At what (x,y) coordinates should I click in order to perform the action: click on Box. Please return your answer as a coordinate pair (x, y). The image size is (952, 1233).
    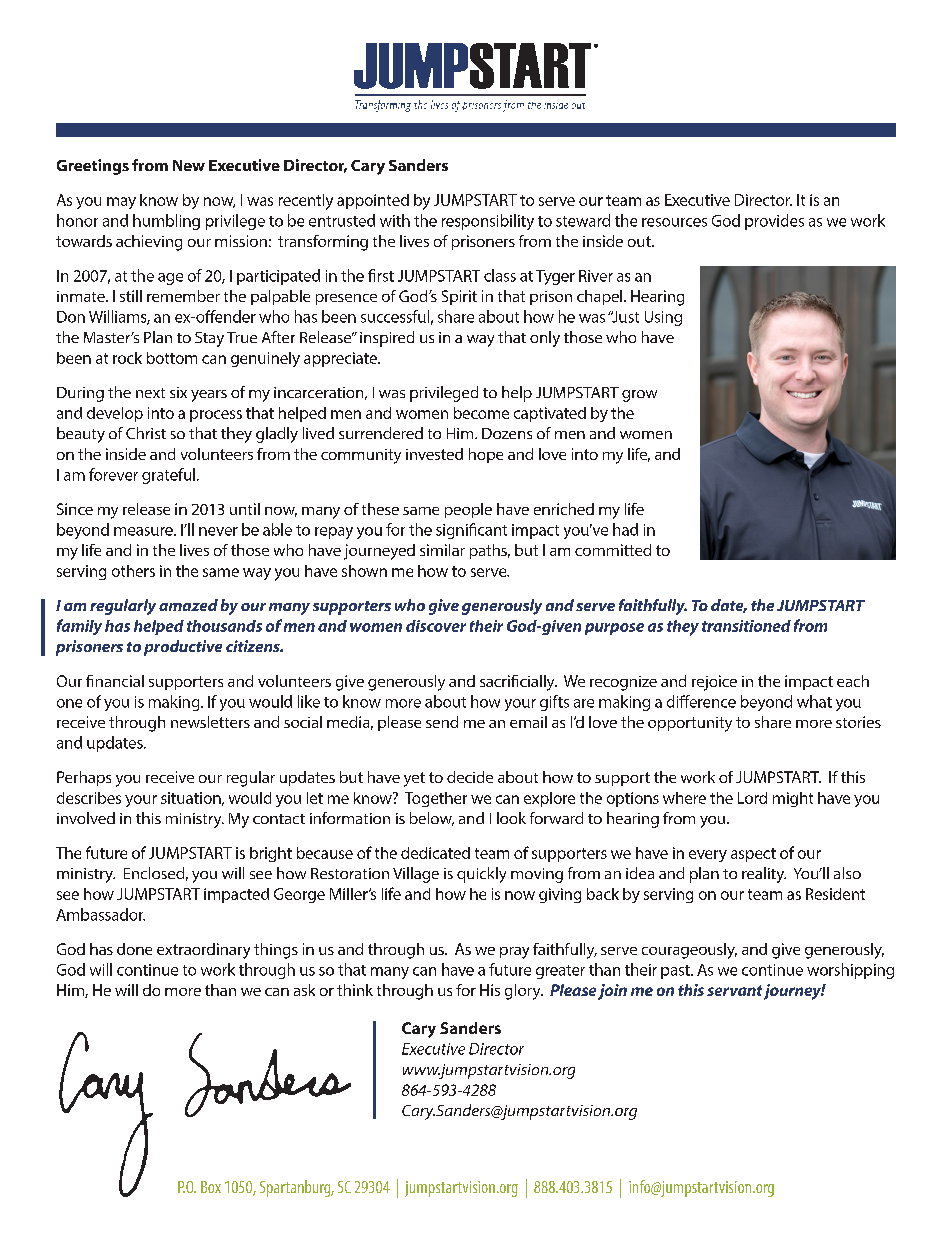
    Looking at the image, I should click on (211, 1187).
